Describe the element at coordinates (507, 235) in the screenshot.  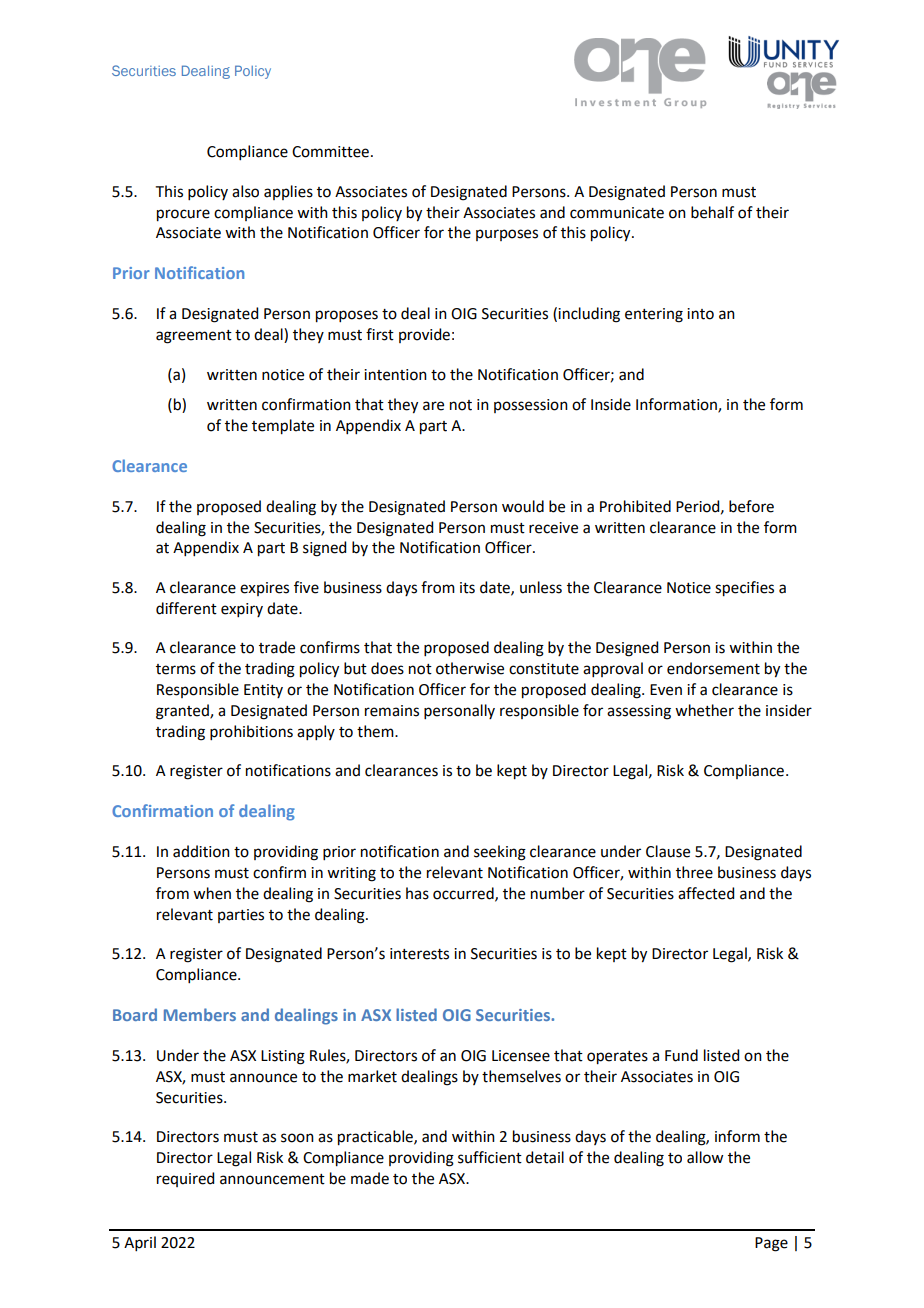
I see `purposes` at that location.
